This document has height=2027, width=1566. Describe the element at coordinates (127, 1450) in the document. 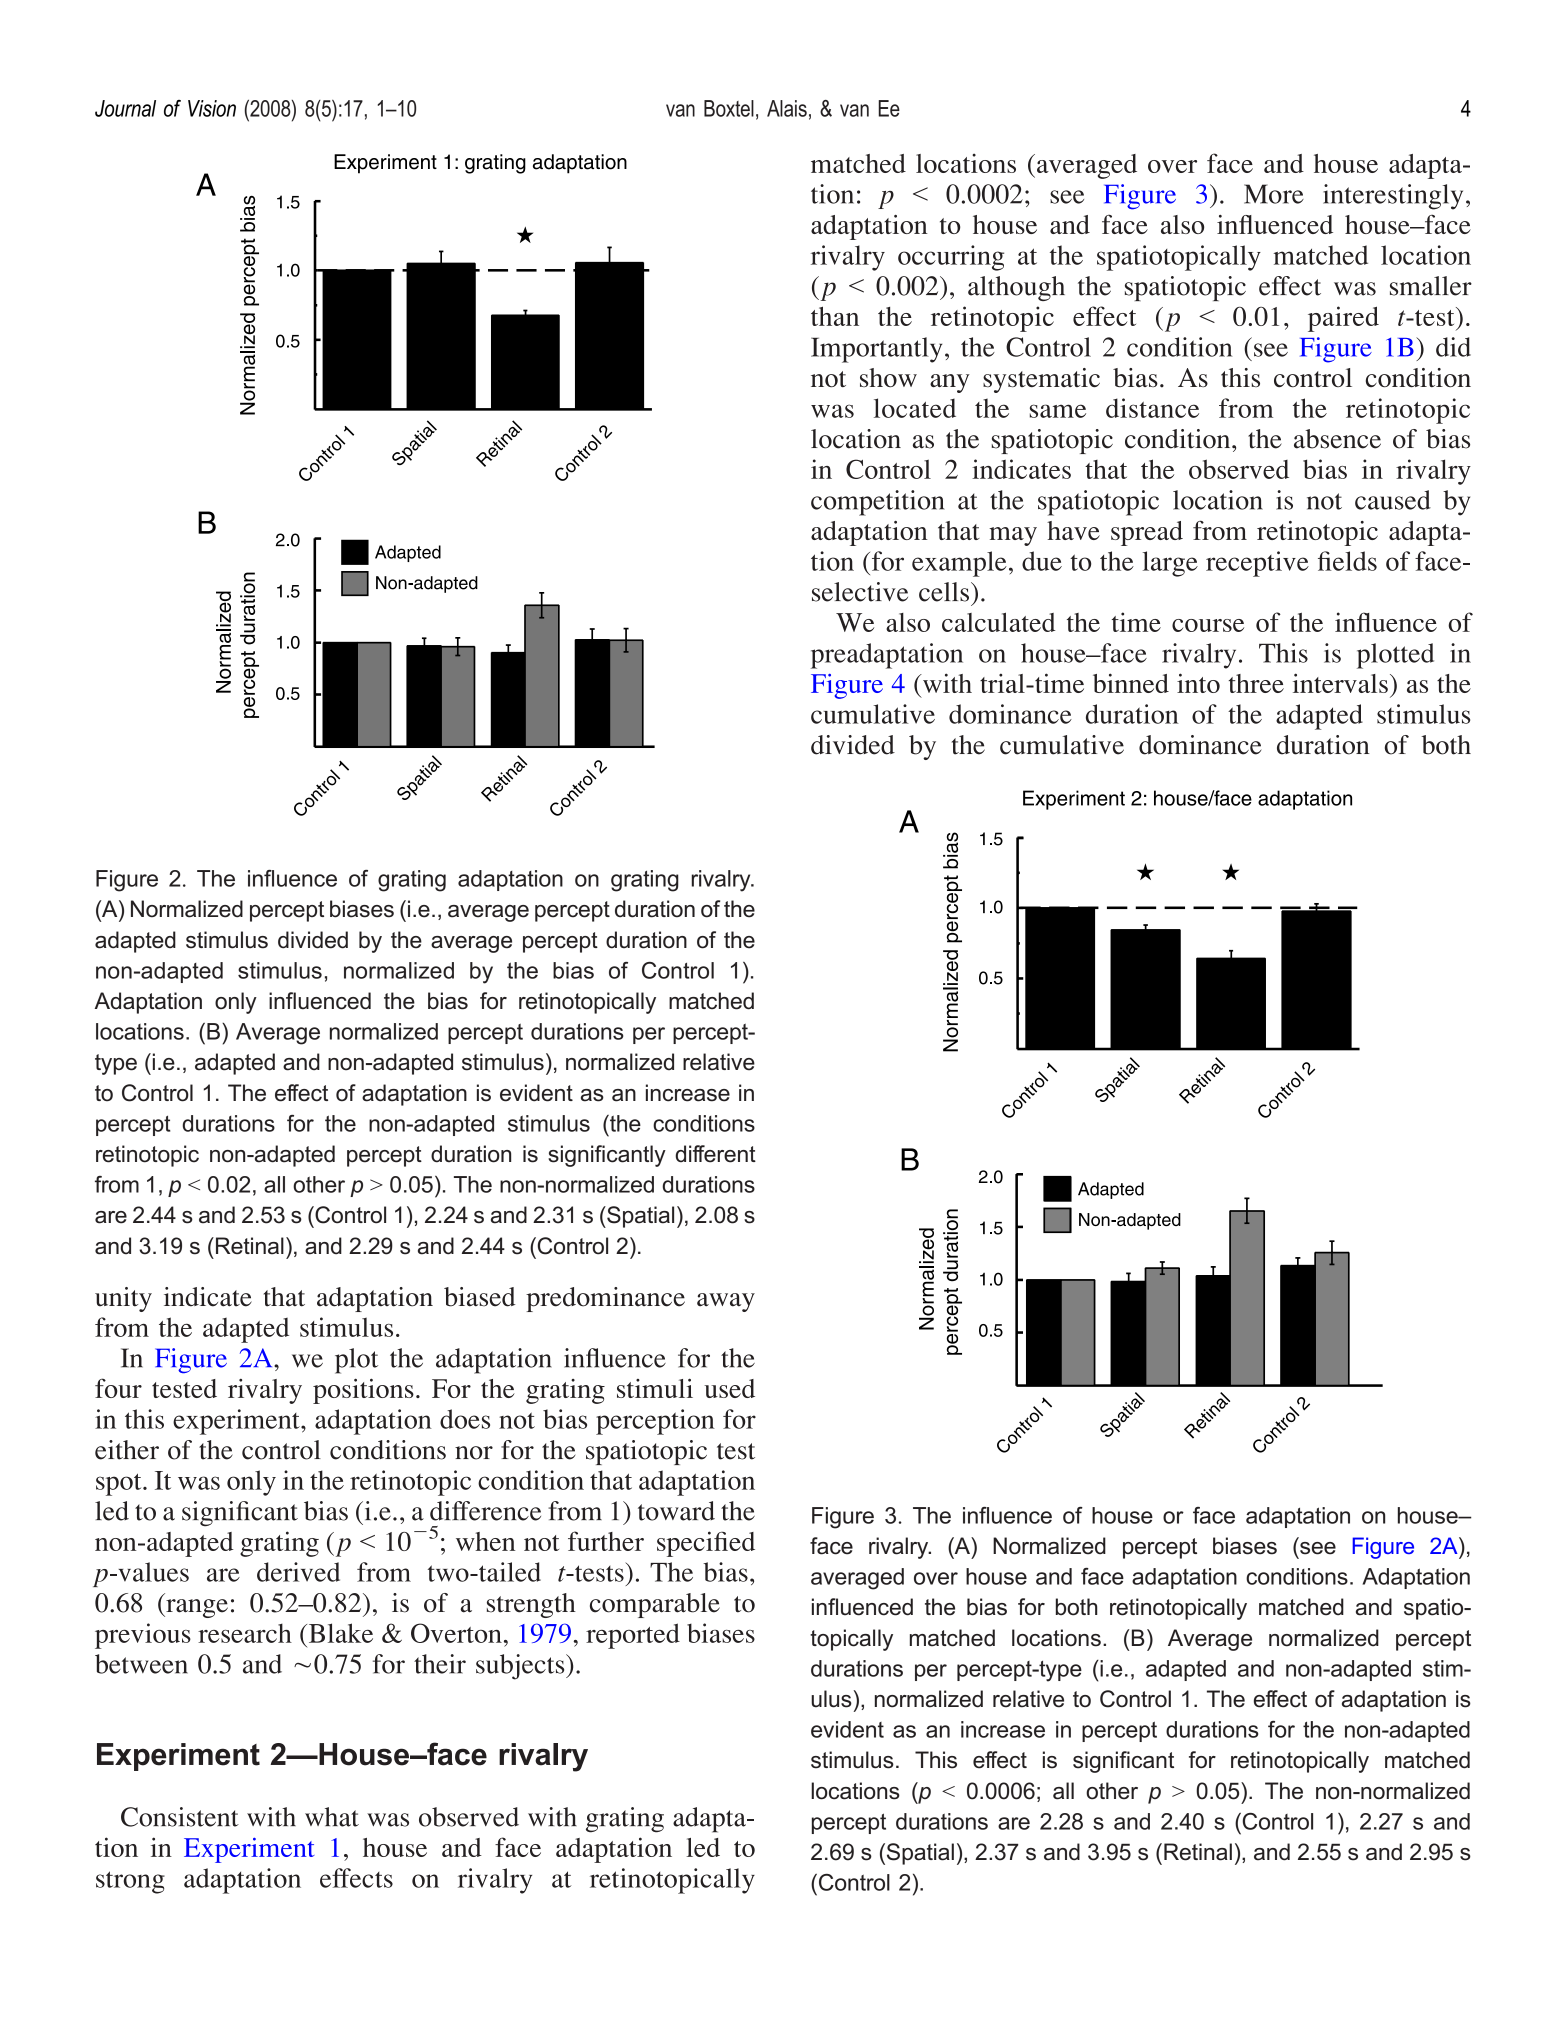

I see `either` at that location.
